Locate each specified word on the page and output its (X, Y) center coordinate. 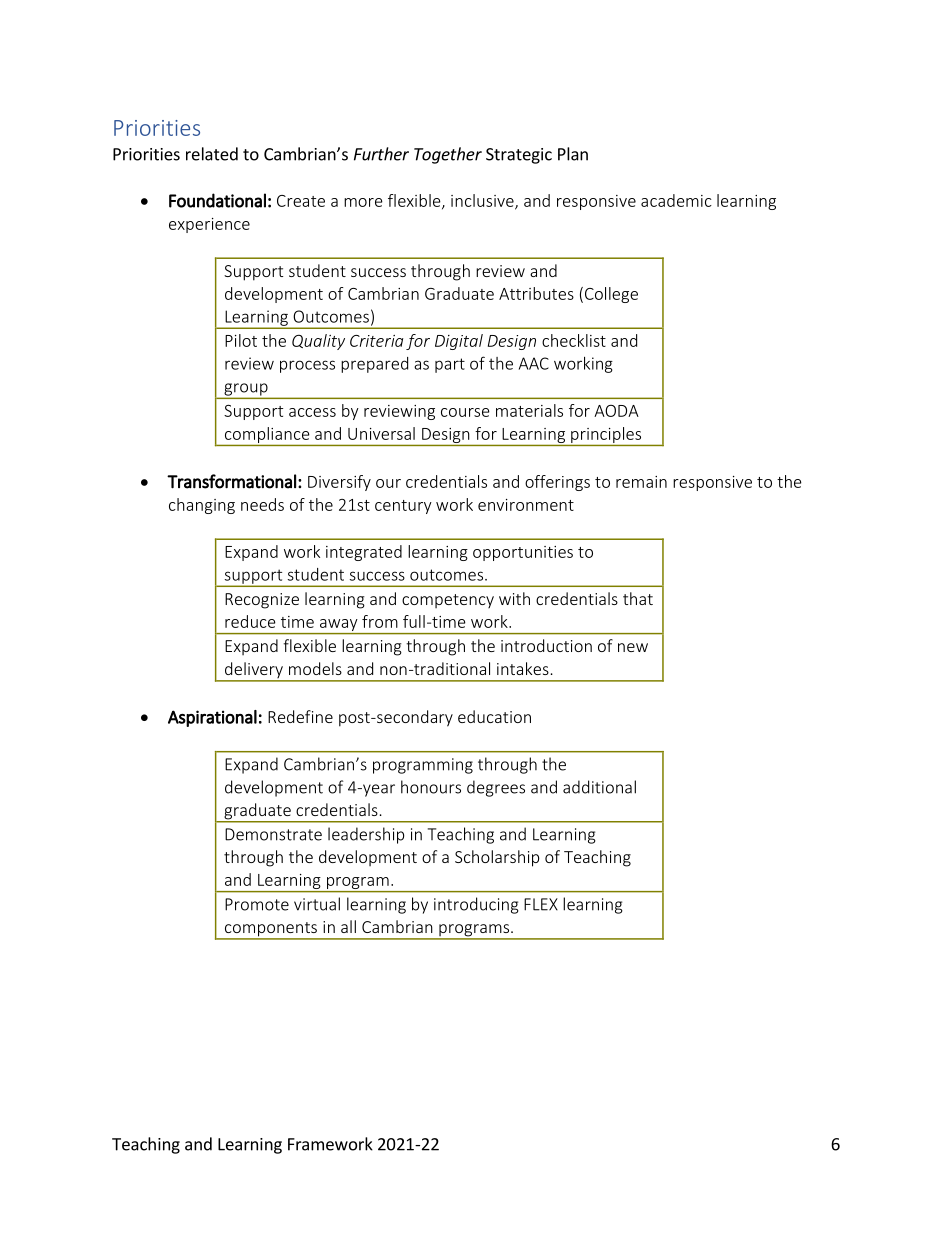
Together (448, 155)
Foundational (217, 200)
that (638, 598)
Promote (257, 904)
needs (262, 504)
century (403, 507)
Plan (573, 154)
